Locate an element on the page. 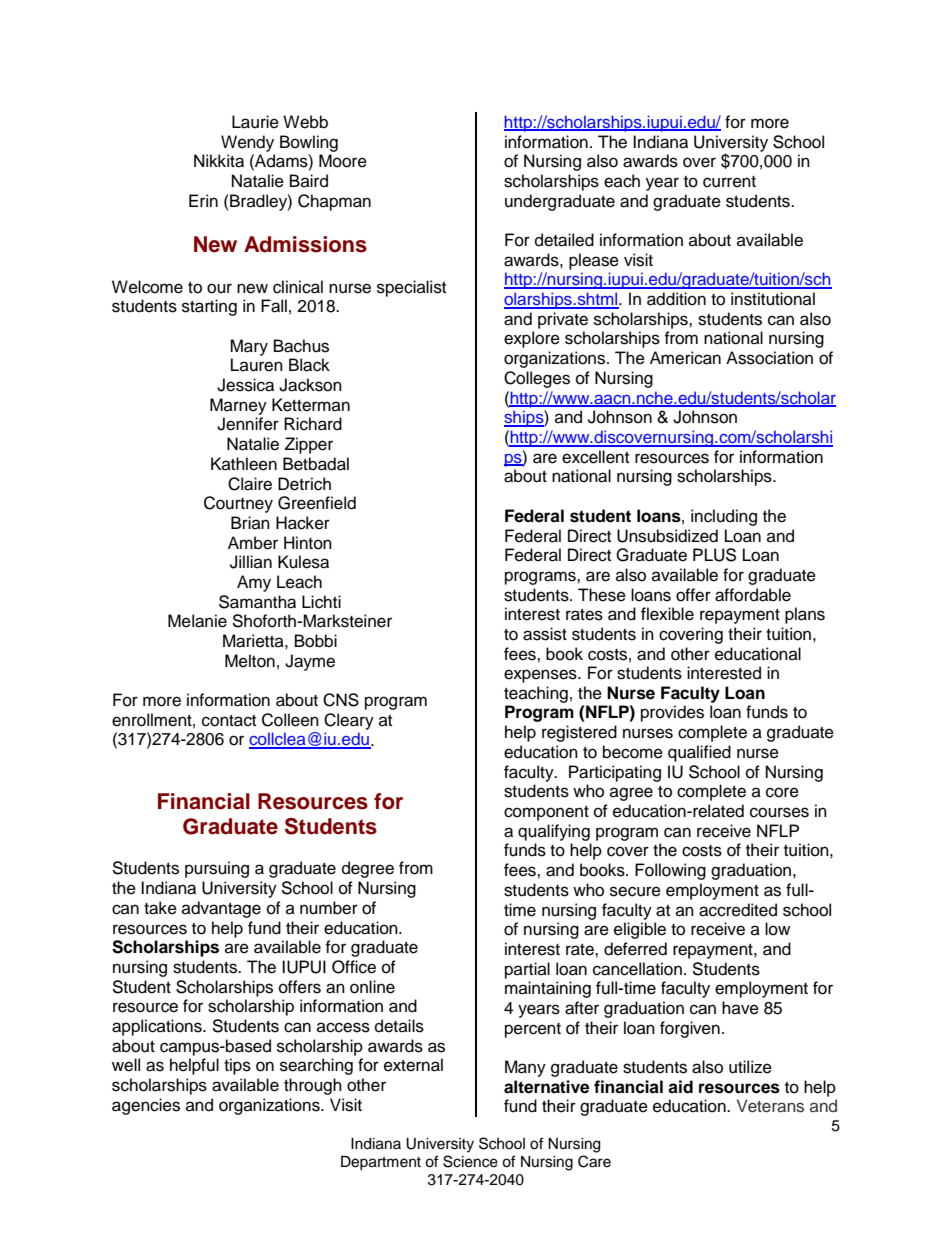 The width and height of the image is (952, 1233). pursuing is located at coordinates (217, 869).
